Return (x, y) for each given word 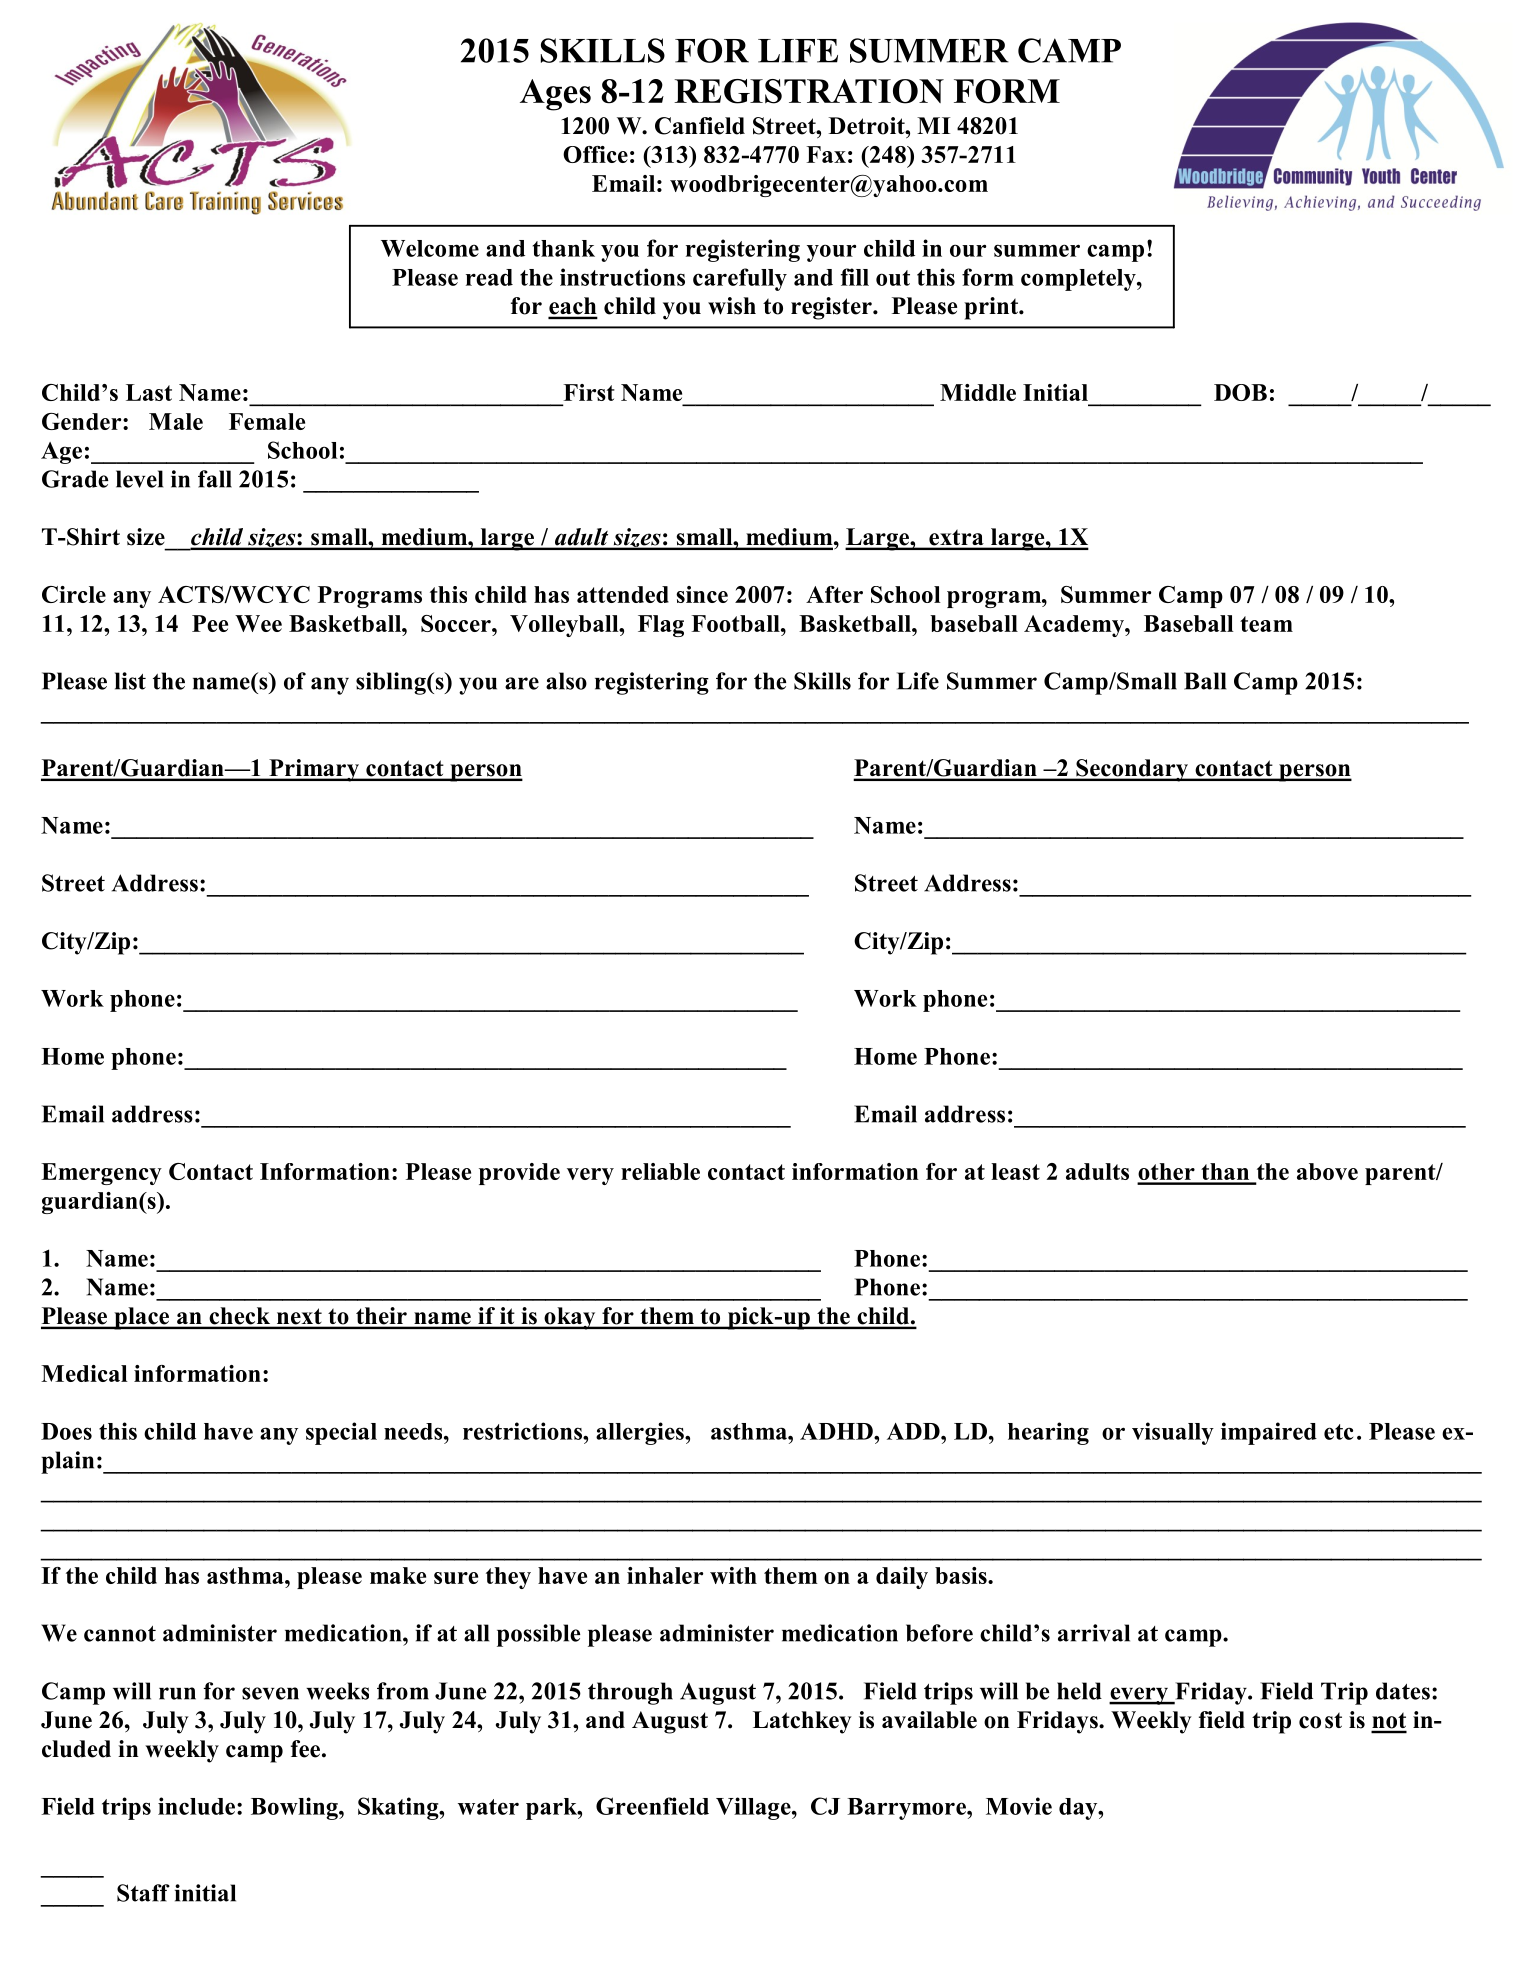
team (1266, 624)
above (1327, 1171)
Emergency (101, 1174)
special (341, 1433)
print (992, 308)
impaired (1269, 1433)
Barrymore (907, 1809)
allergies (641, 1433)
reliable (660, 1171)
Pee (210, 623)
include (196, 1806)
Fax (826, 154)
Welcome (430, 248)
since (702, 594)
